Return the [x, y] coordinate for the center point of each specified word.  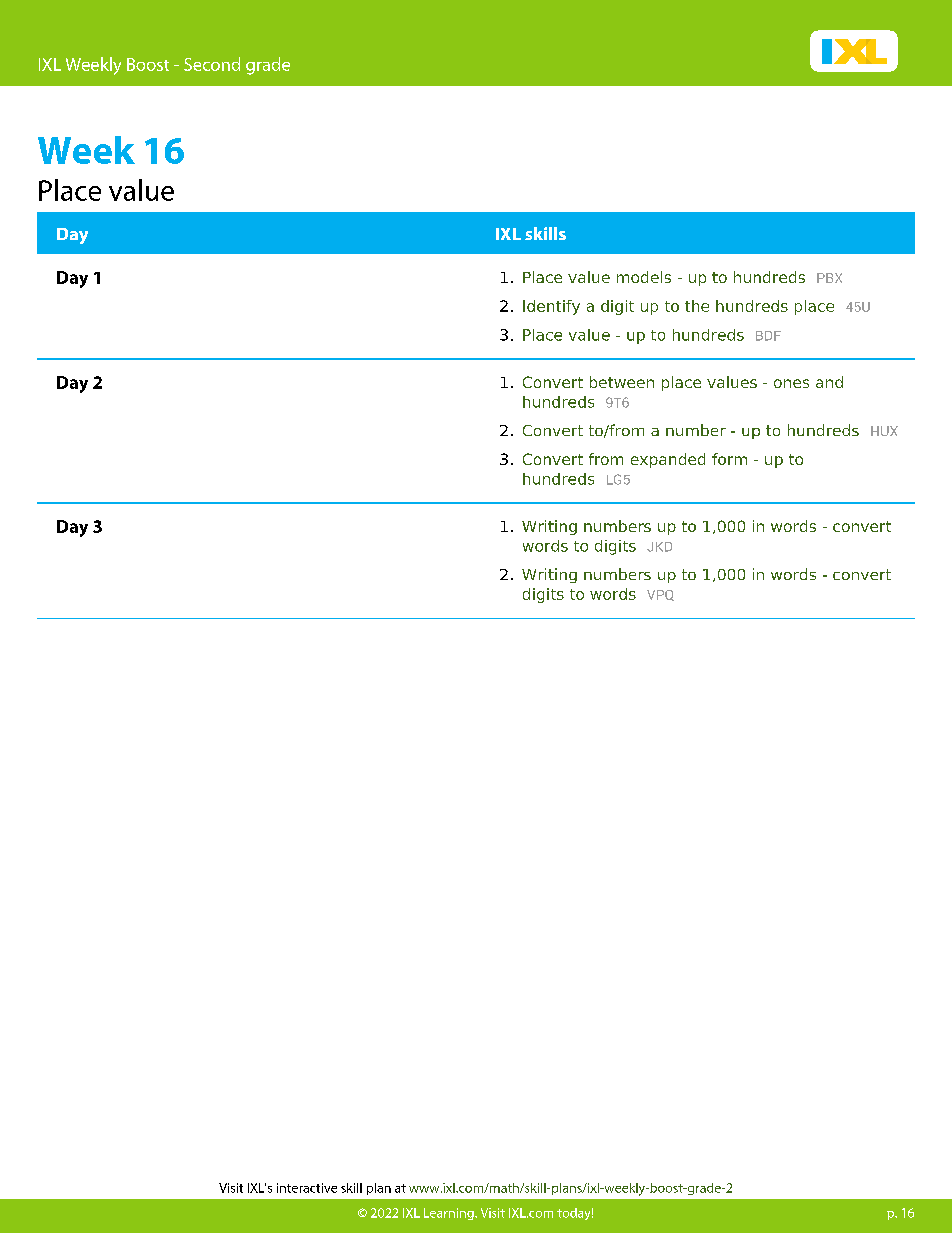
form [729, 459]
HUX [884, 431]
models [644, 277]
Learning [450, 1214]
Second [212, 64]
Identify [551, 307]
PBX [829, 278]
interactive [307, 1188]
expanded [668, 460]
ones [791, 383]
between [622, 382]
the [697, 306]
